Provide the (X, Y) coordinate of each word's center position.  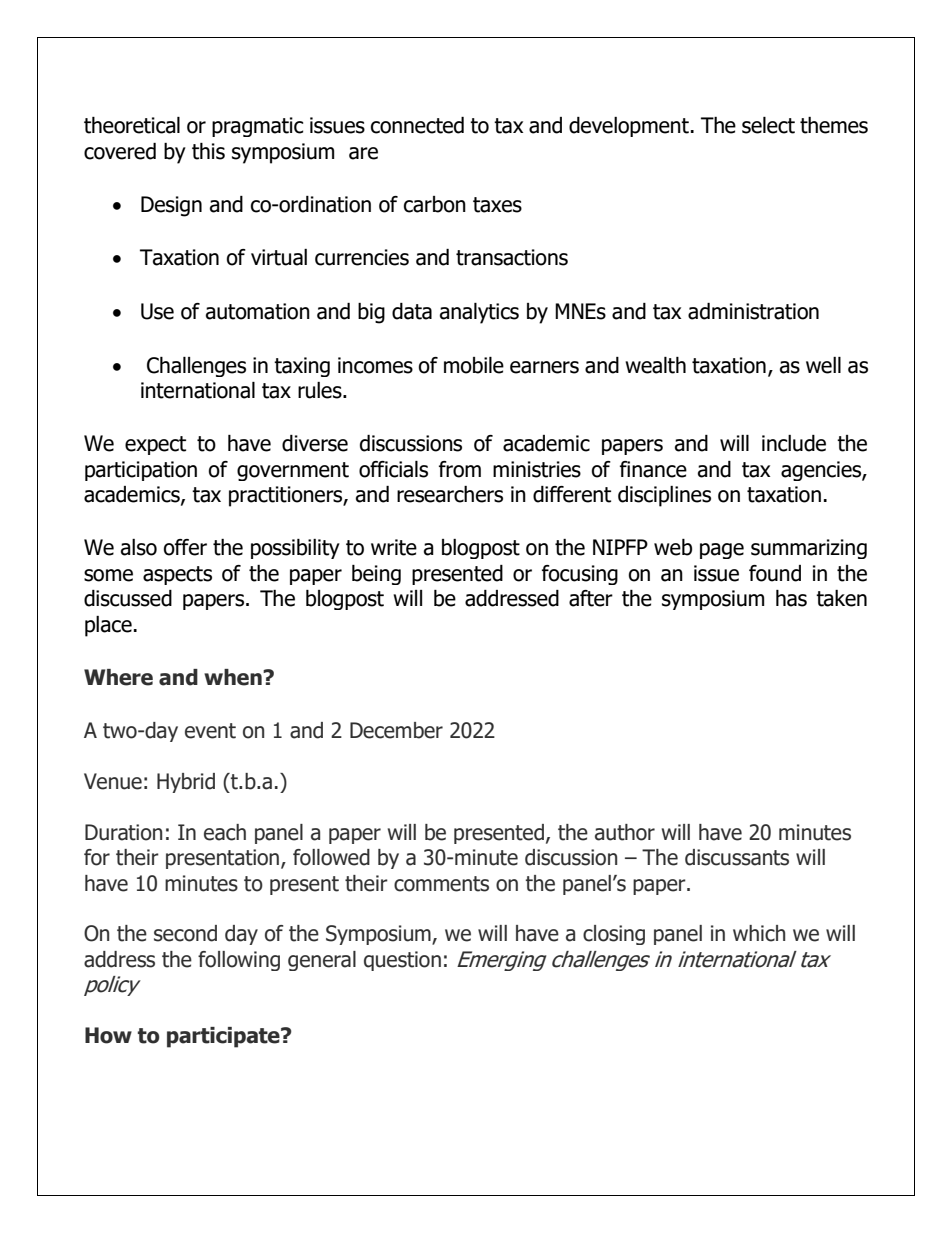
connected (417, 125)
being (376, 575)
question (402, 961)
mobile (474, 365)
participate (224, 1037)
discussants (737, 857)
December (396, 730)
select (768, 125)
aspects (177, 575)
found (775, 573)
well (823, 365)
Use (157, 311)
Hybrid (186, 783)
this (208, 151)
